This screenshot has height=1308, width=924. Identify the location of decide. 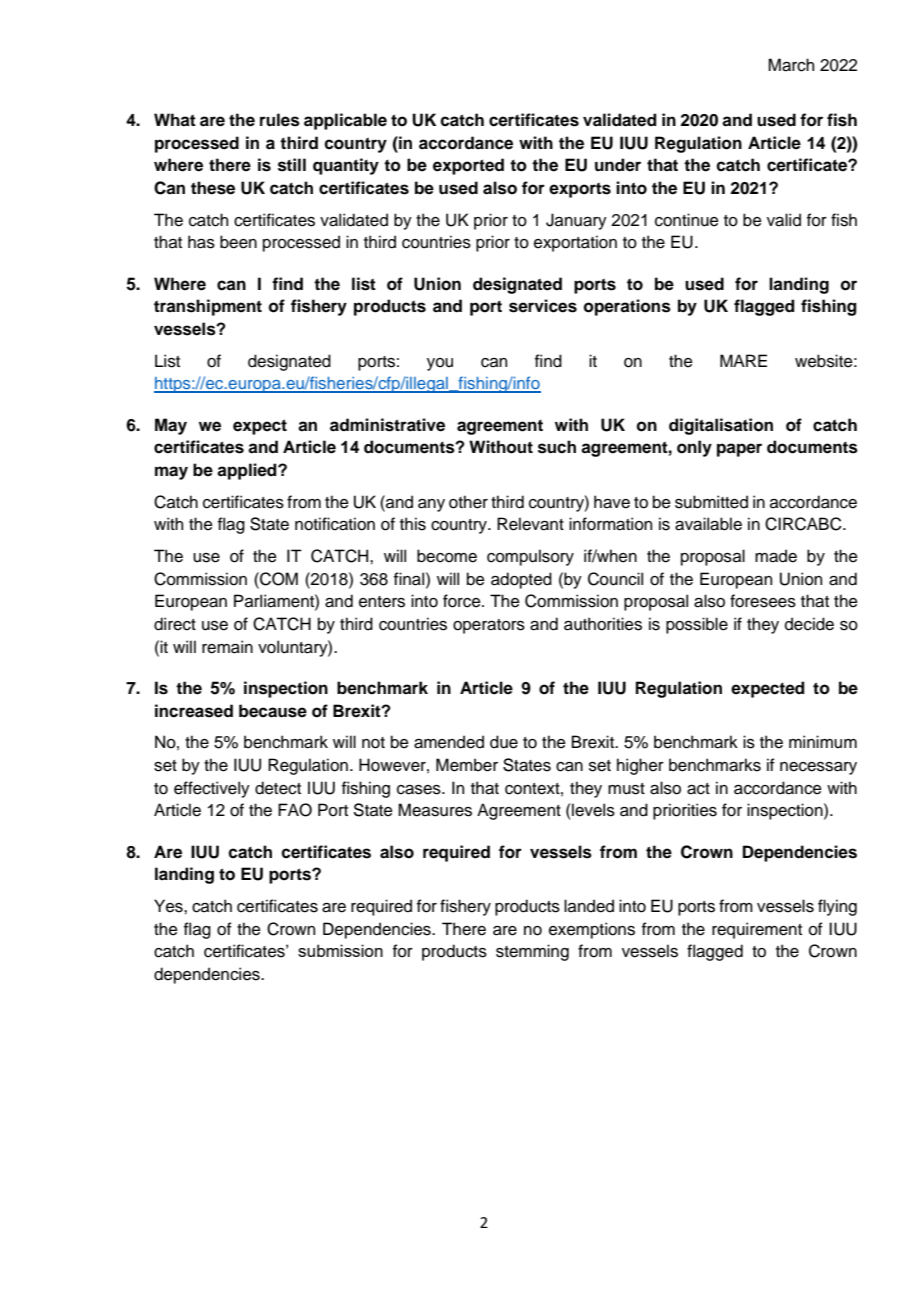
(809, 624).
